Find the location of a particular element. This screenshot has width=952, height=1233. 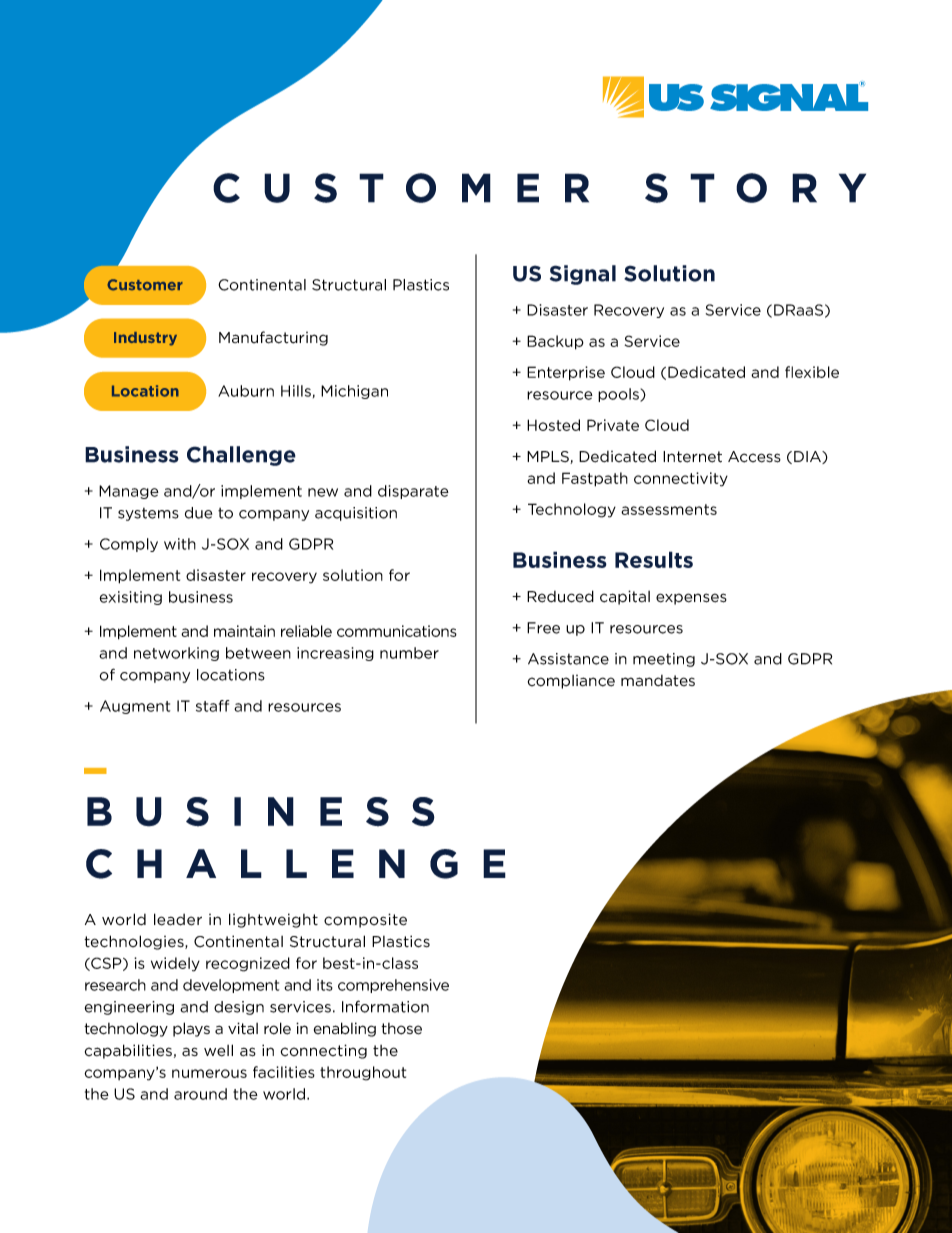

staff is located at coordinates (212, 706).
